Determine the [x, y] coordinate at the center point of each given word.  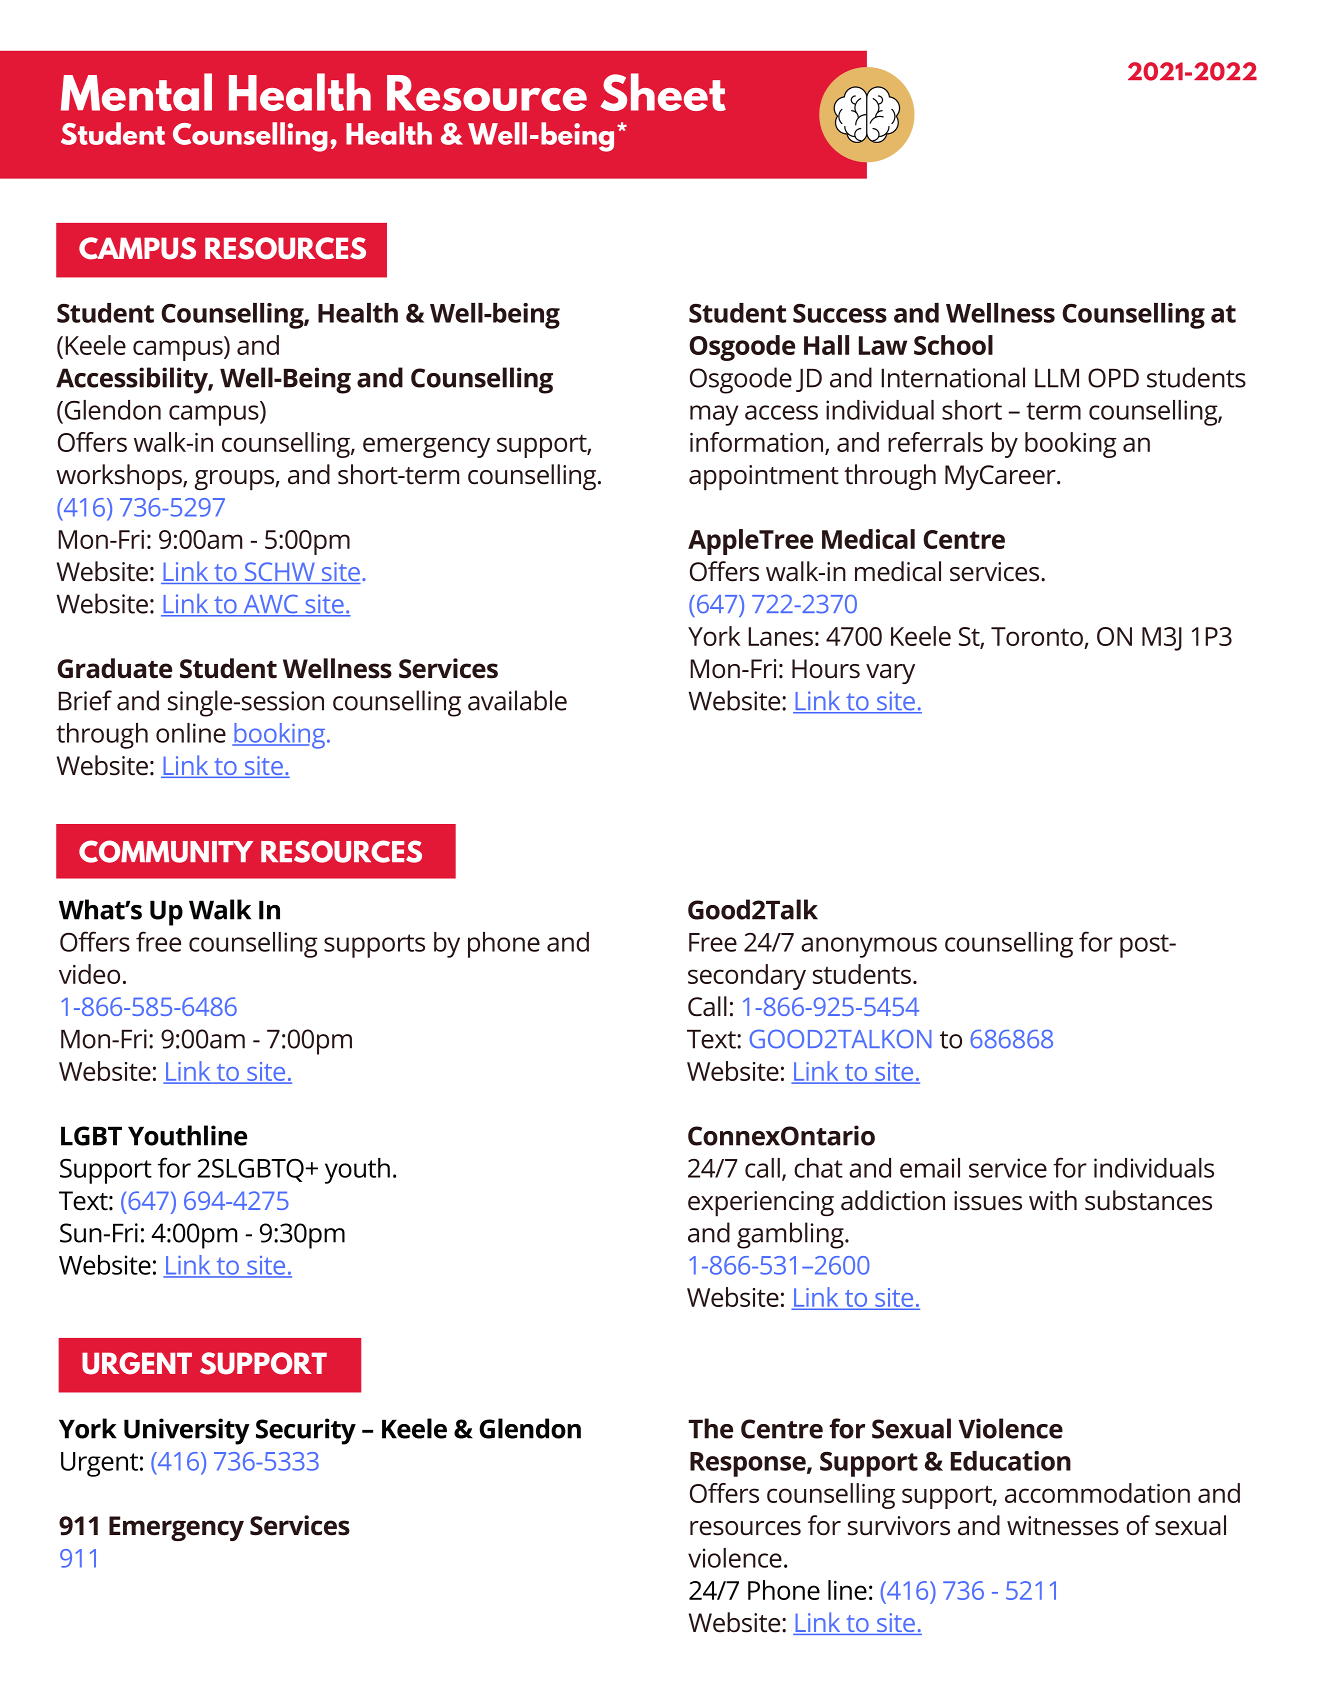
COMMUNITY [166, 851]
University [187, 1431]
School [953, 345]
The [710, 1428]
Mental [136, 92]
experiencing [761, 1203]
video [89, 974]
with [1053, 1200]
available [517, 700]
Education [1011, 1461]
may [714, 415]
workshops [120, 477]
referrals [935, 442]
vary [890, 674]
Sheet [663, 92]
